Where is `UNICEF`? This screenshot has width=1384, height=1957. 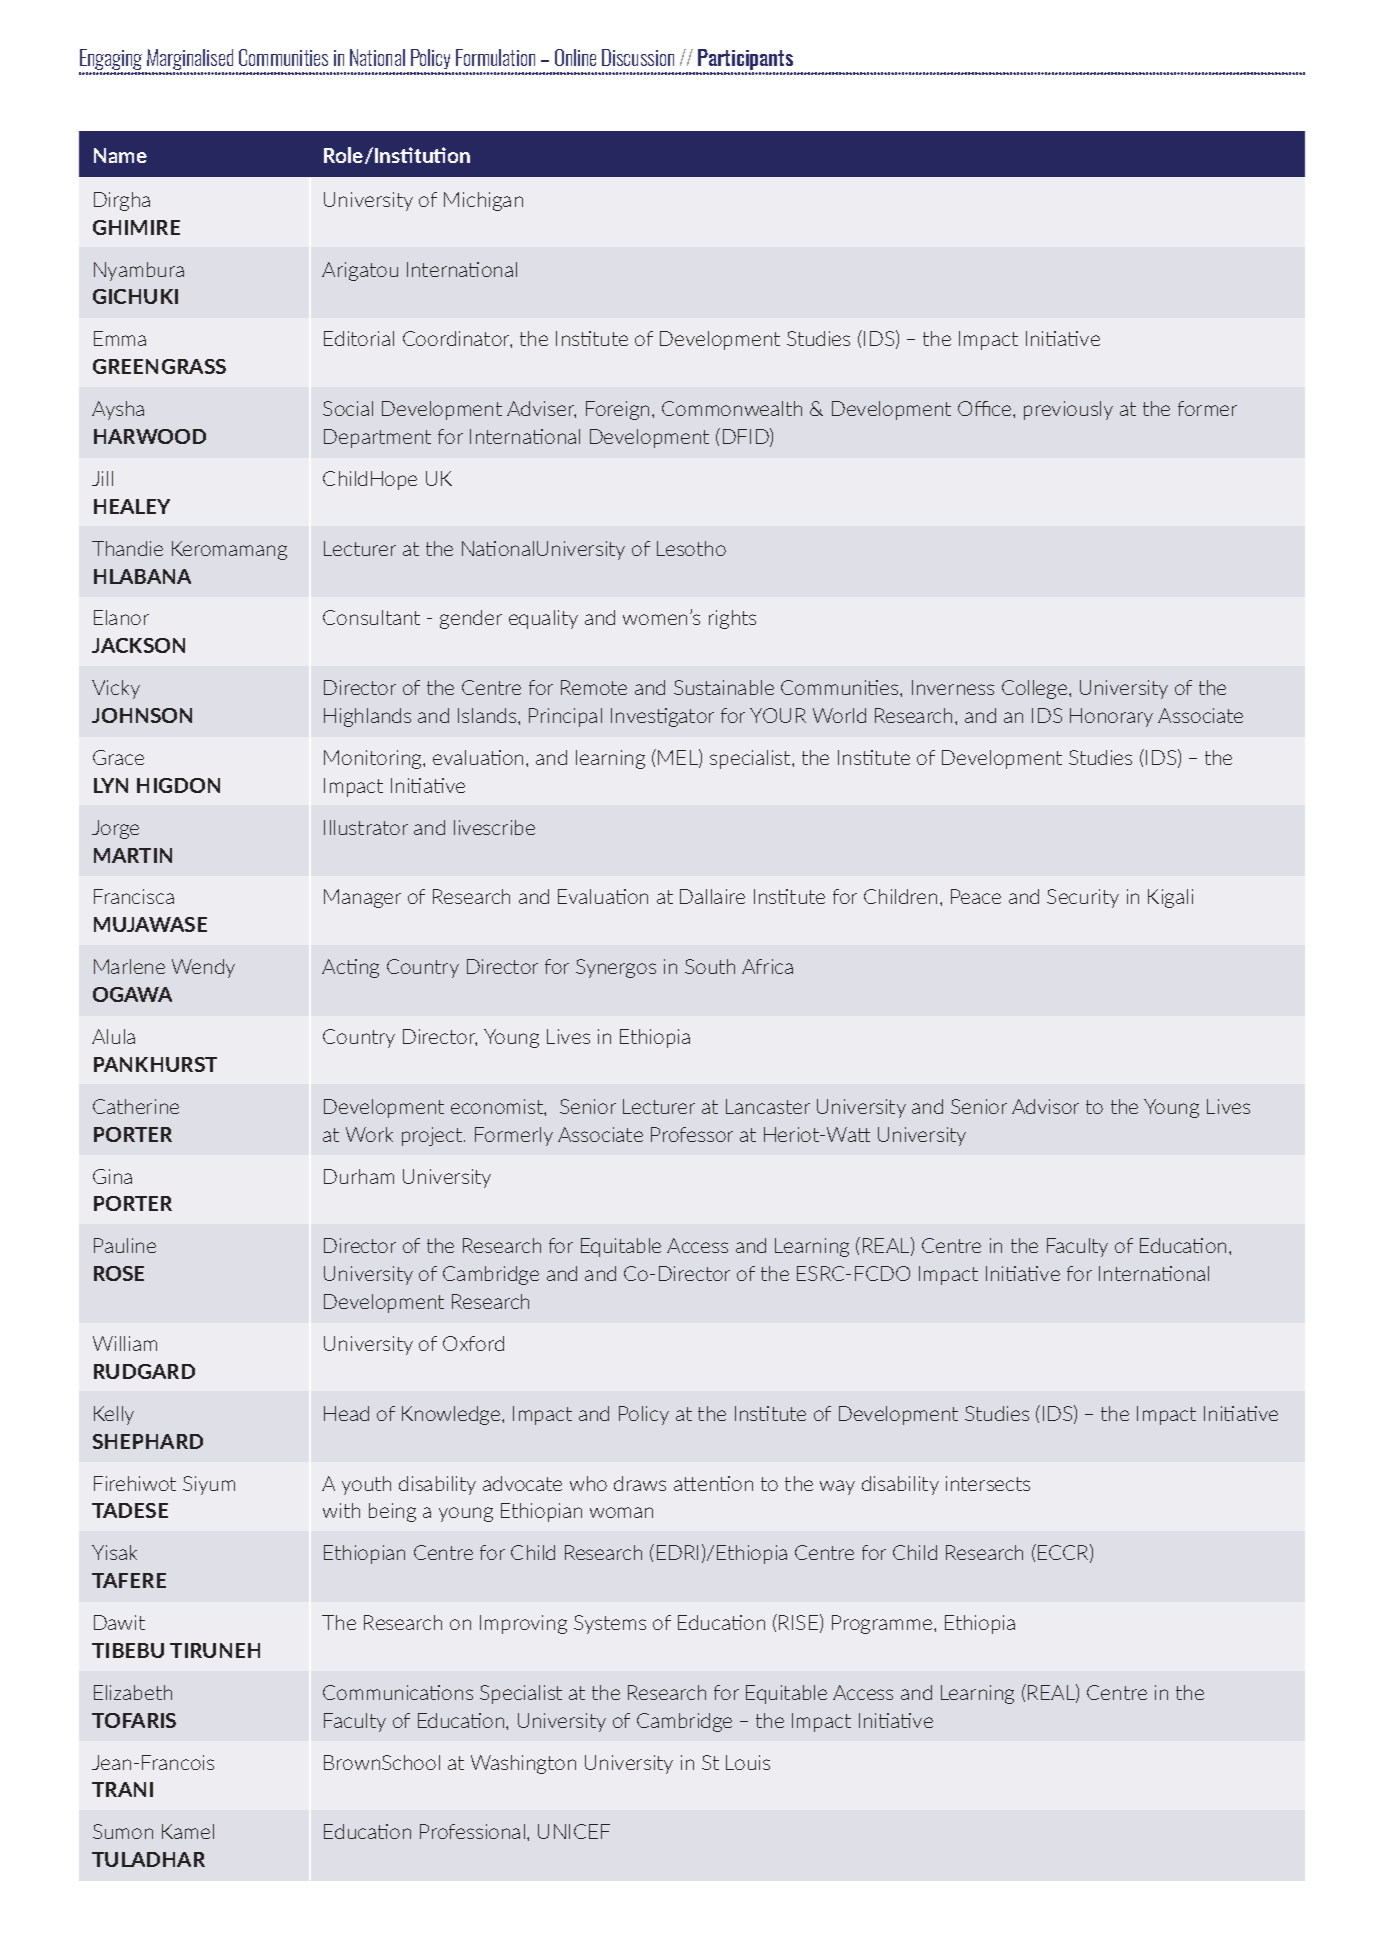
UNICEF is located at coordinates (574, 1831).
